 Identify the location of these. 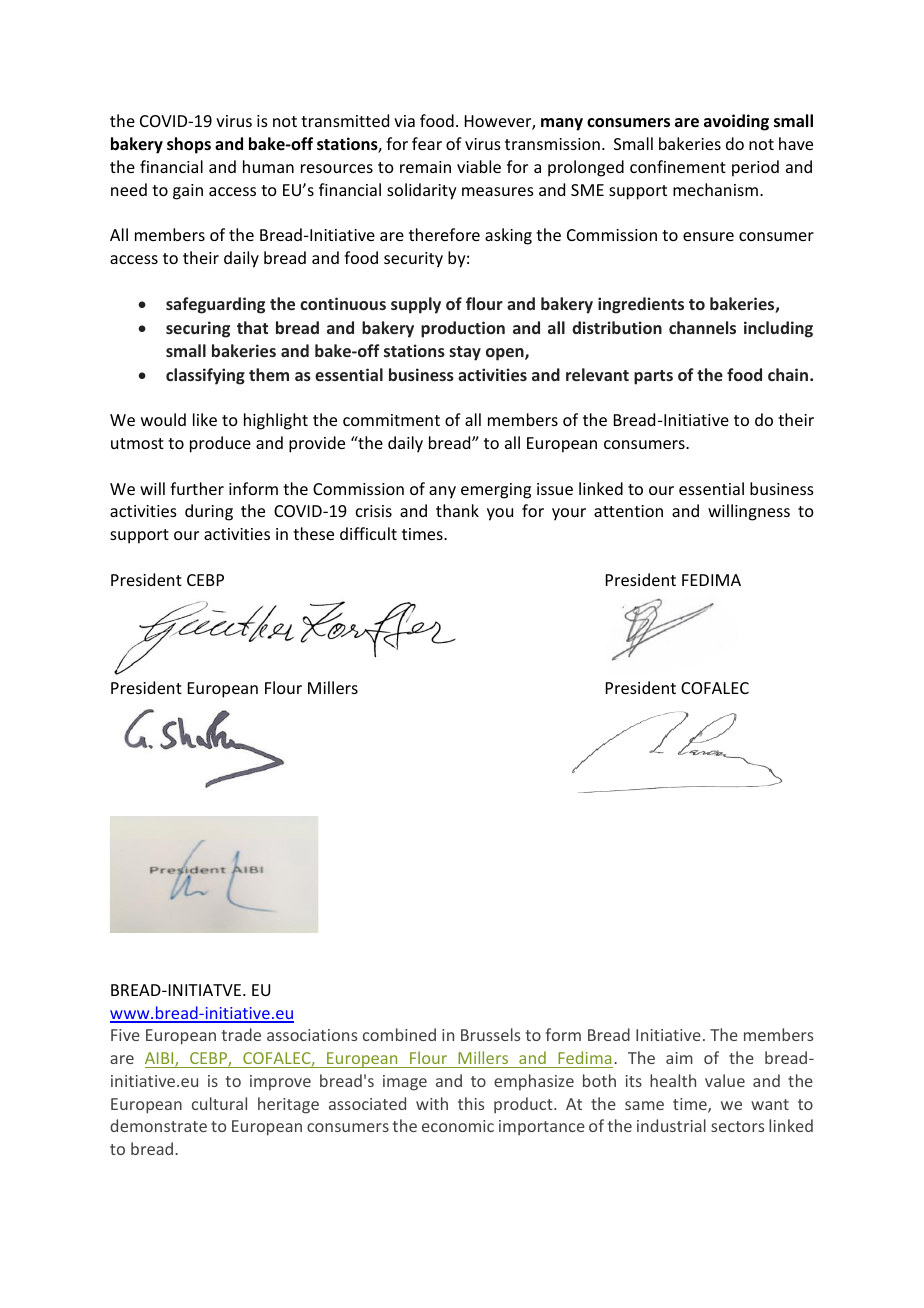
(313, 533).
